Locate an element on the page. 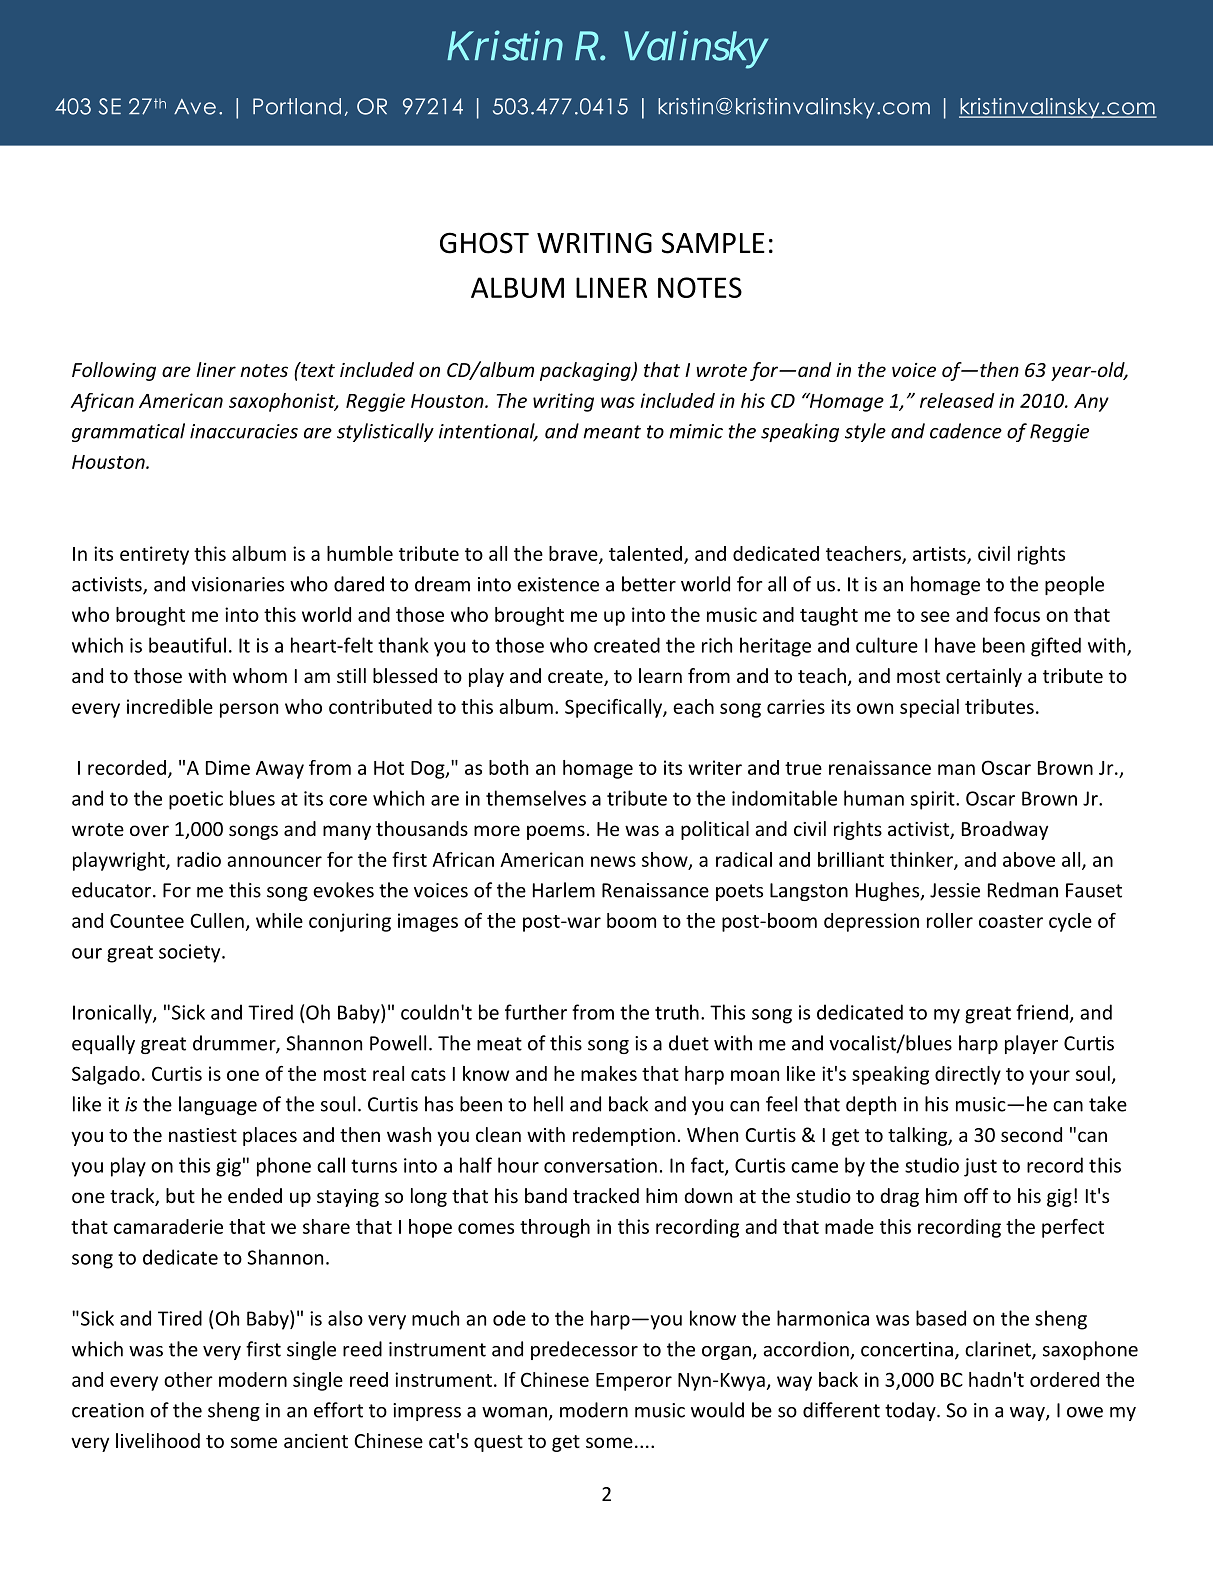 The height and width of the document is (1569, 1213). makes is located at coordinates (609, 1073).
